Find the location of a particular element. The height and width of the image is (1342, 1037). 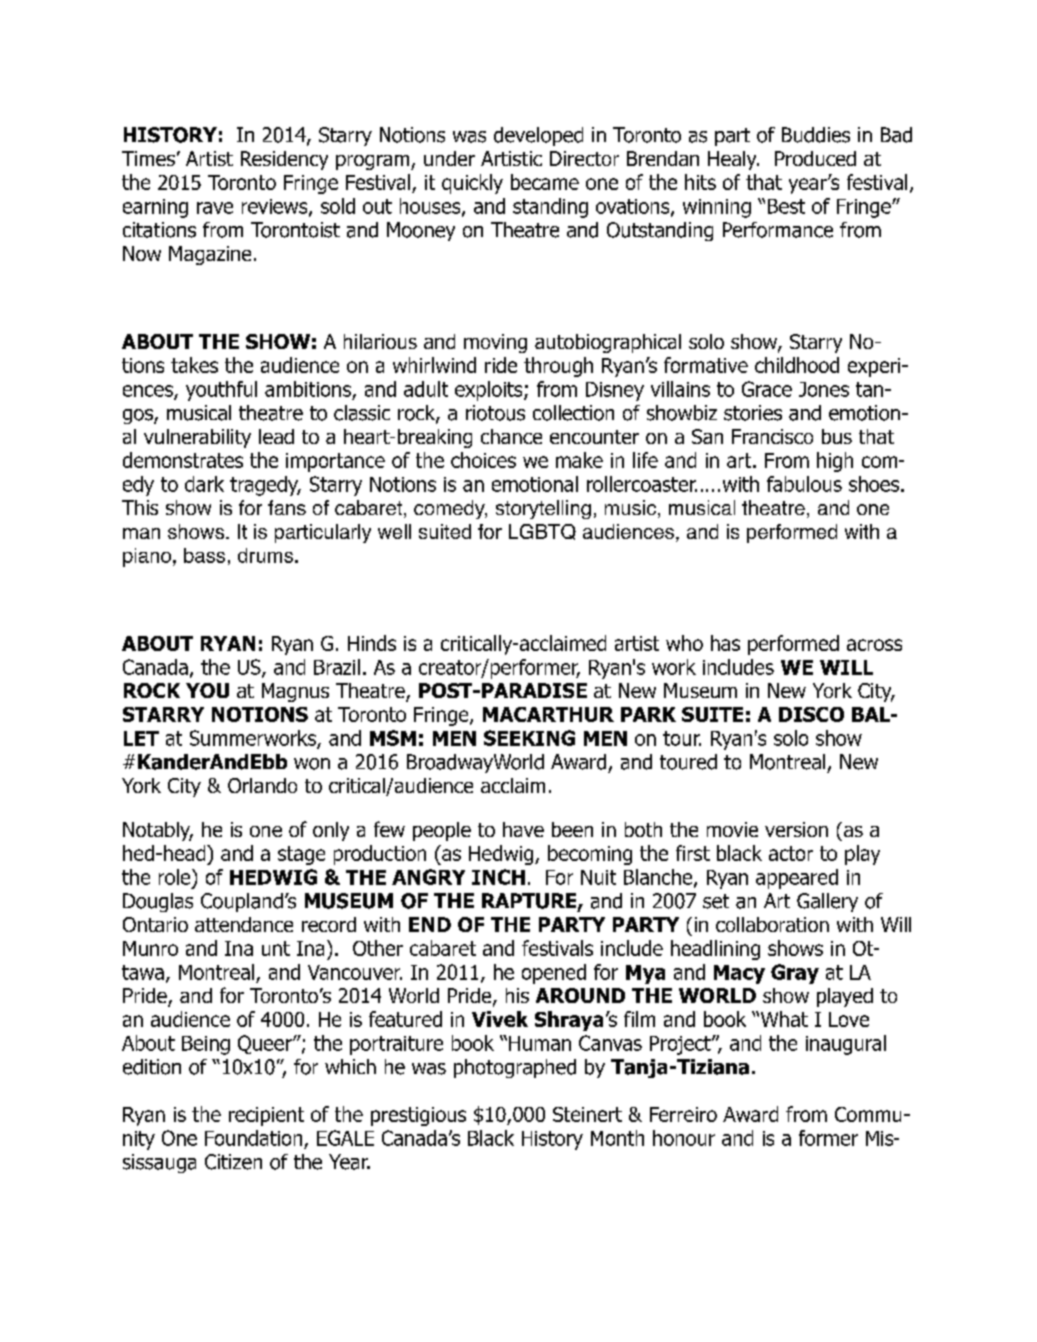

Produced is located at coordinates (815, 158).
